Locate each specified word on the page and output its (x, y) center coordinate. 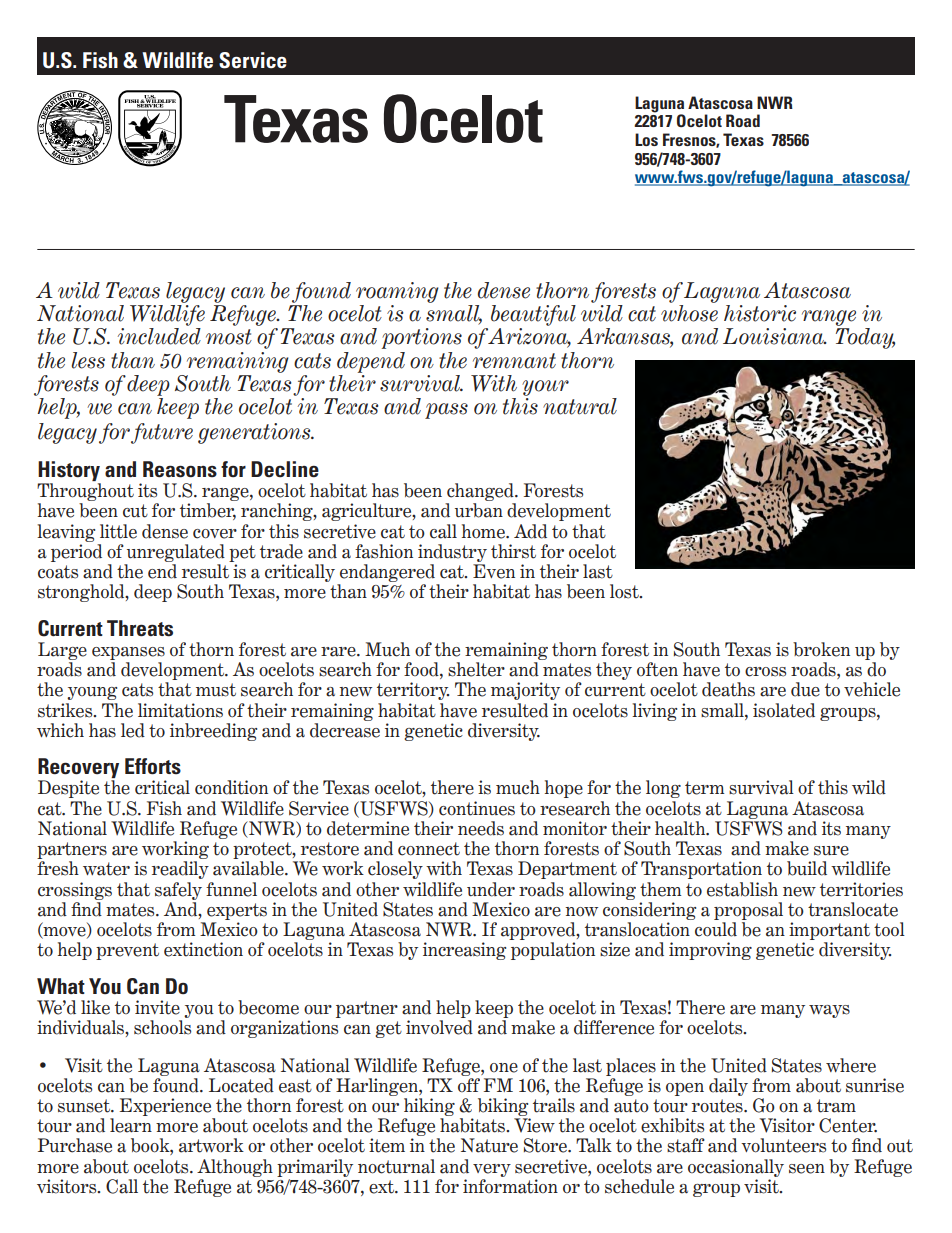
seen (807, 1169)
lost (625, 591)
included (159, 336)
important (829, 931)
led (133, 730)
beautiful (533, 315)
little (118, 531)
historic (760, 313)
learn (131, 1125)
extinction (203, 949)
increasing (464, 951)
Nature (489, 1145)
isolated (784, 710)
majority (525, 691)
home (484, 531)
